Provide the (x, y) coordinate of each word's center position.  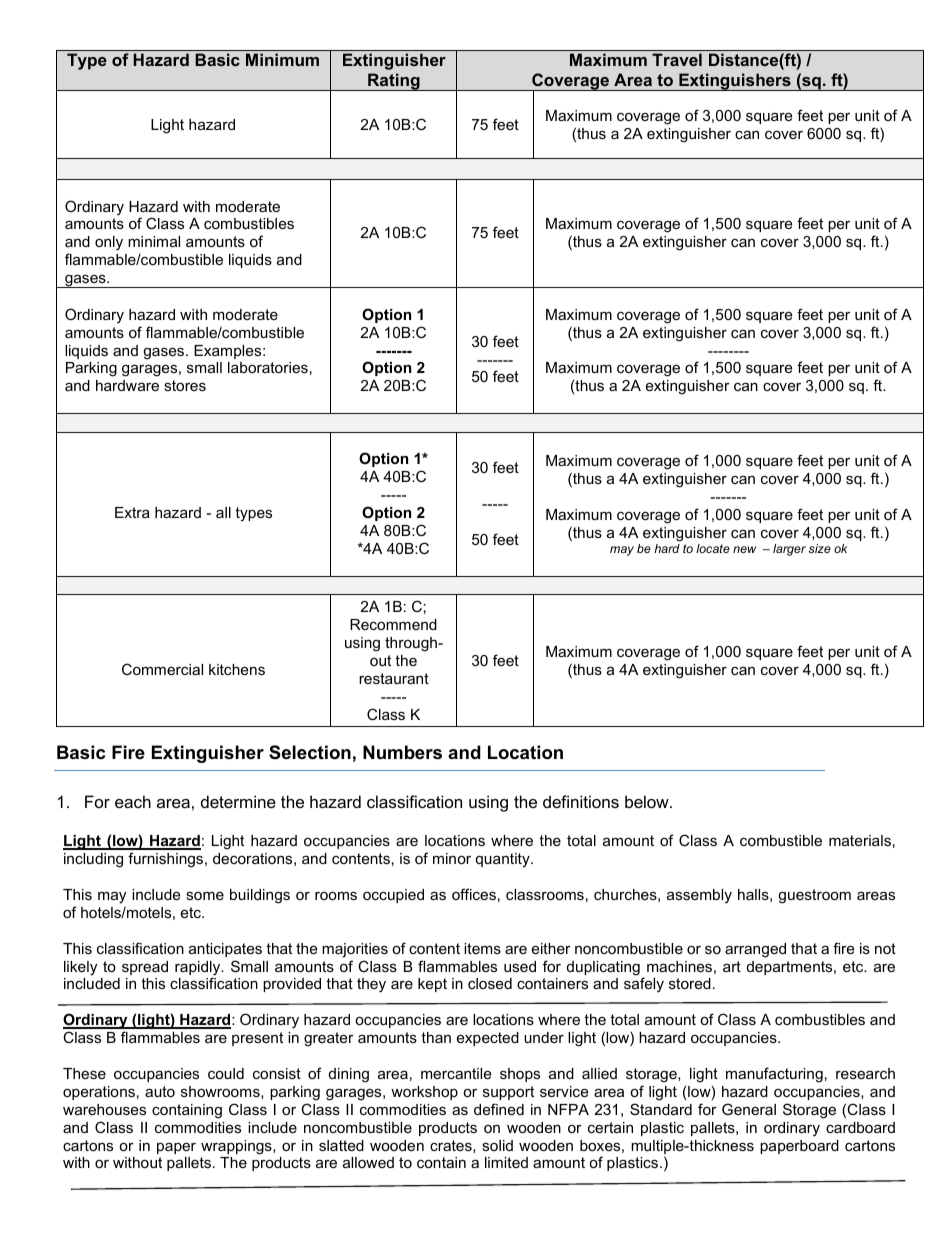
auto (160, 1091)
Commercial (162, 669)
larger (789, 550)
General (749, 1109)
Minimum (282, 59)
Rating (394, 82)
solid (497, 1145)
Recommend (393, 624)
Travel (677, 59)
